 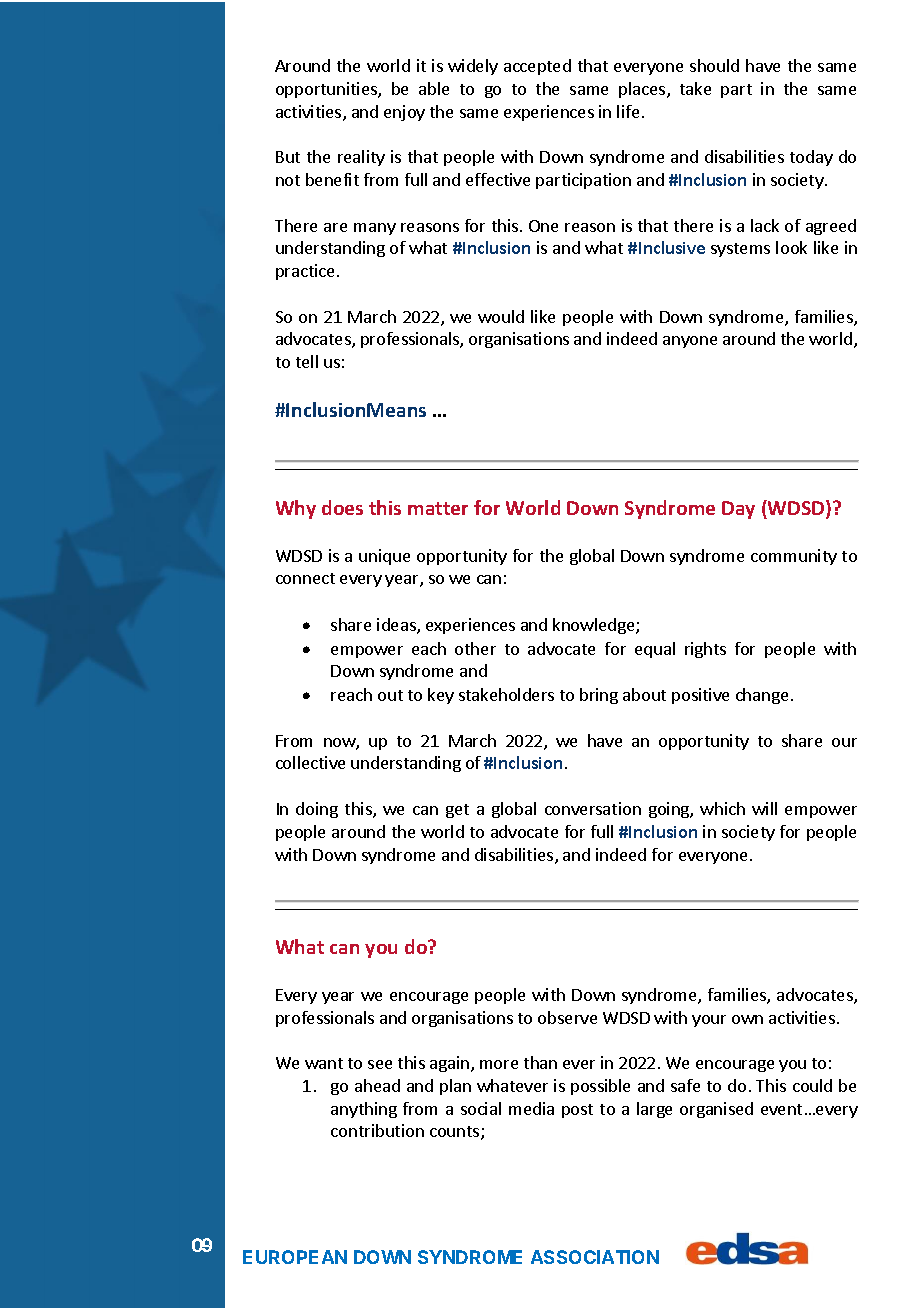 What do you see at coordinates (567, 1017) in the screenshot?
I see `observe` at bounding box center [567, 1017].
